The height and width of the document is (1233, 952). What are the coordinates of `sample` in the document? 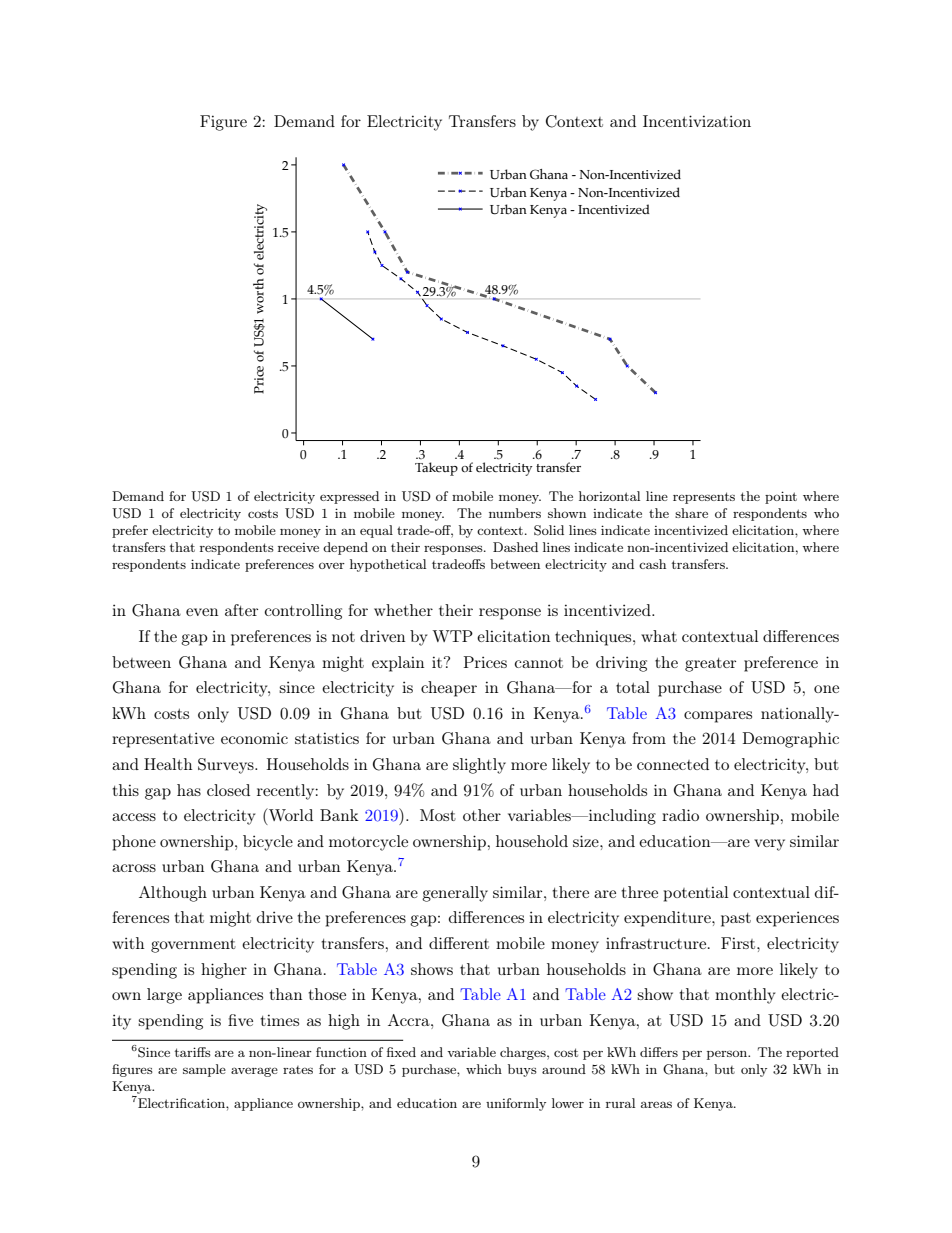 It's located at (204, 1070).
